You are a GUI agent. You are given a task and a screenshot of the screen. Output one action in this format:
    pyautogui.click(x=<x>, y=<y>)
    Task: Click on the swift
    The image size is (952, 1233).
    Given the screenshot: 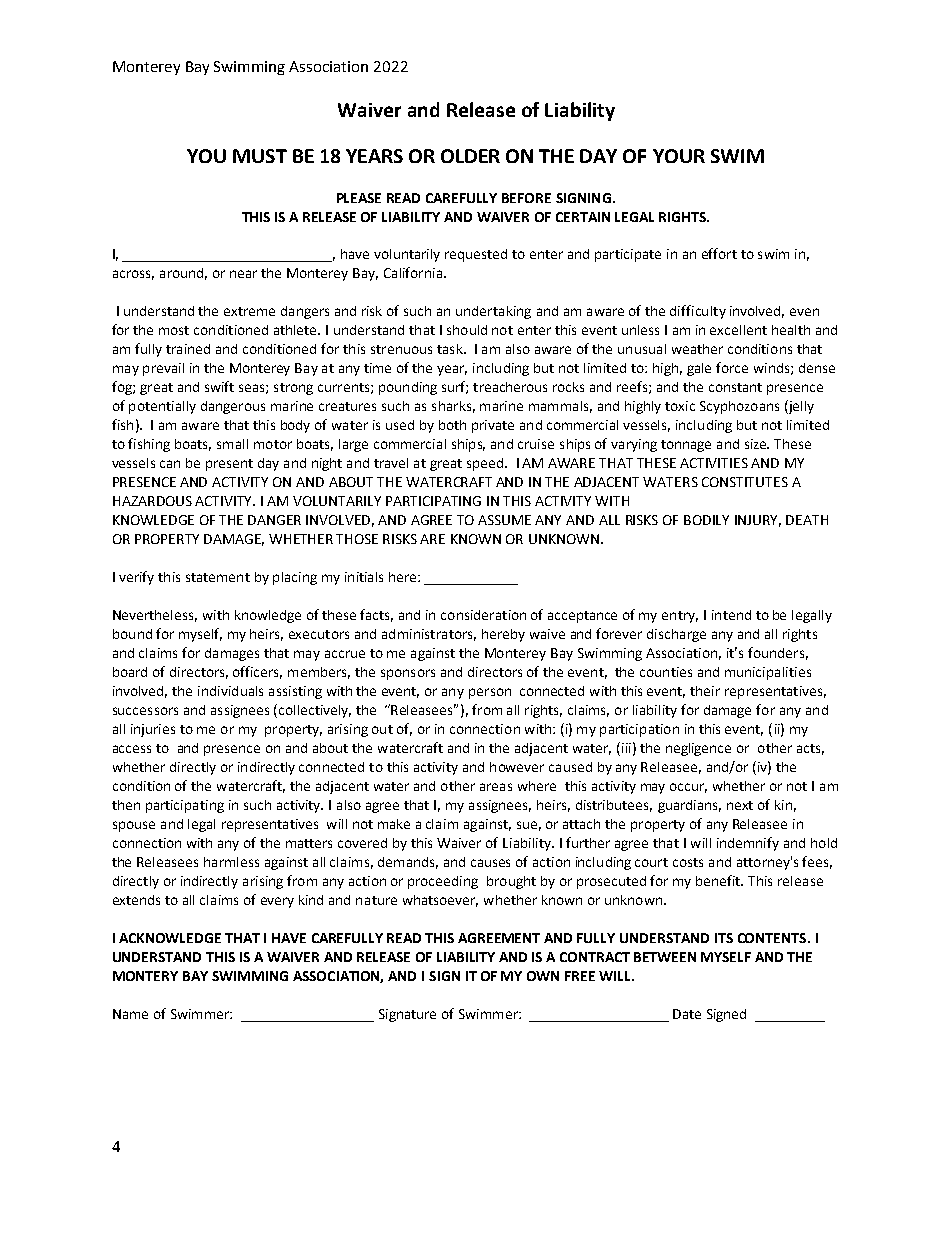 What is the action you would take?
    pyautogui.click(x=219, y=386)
